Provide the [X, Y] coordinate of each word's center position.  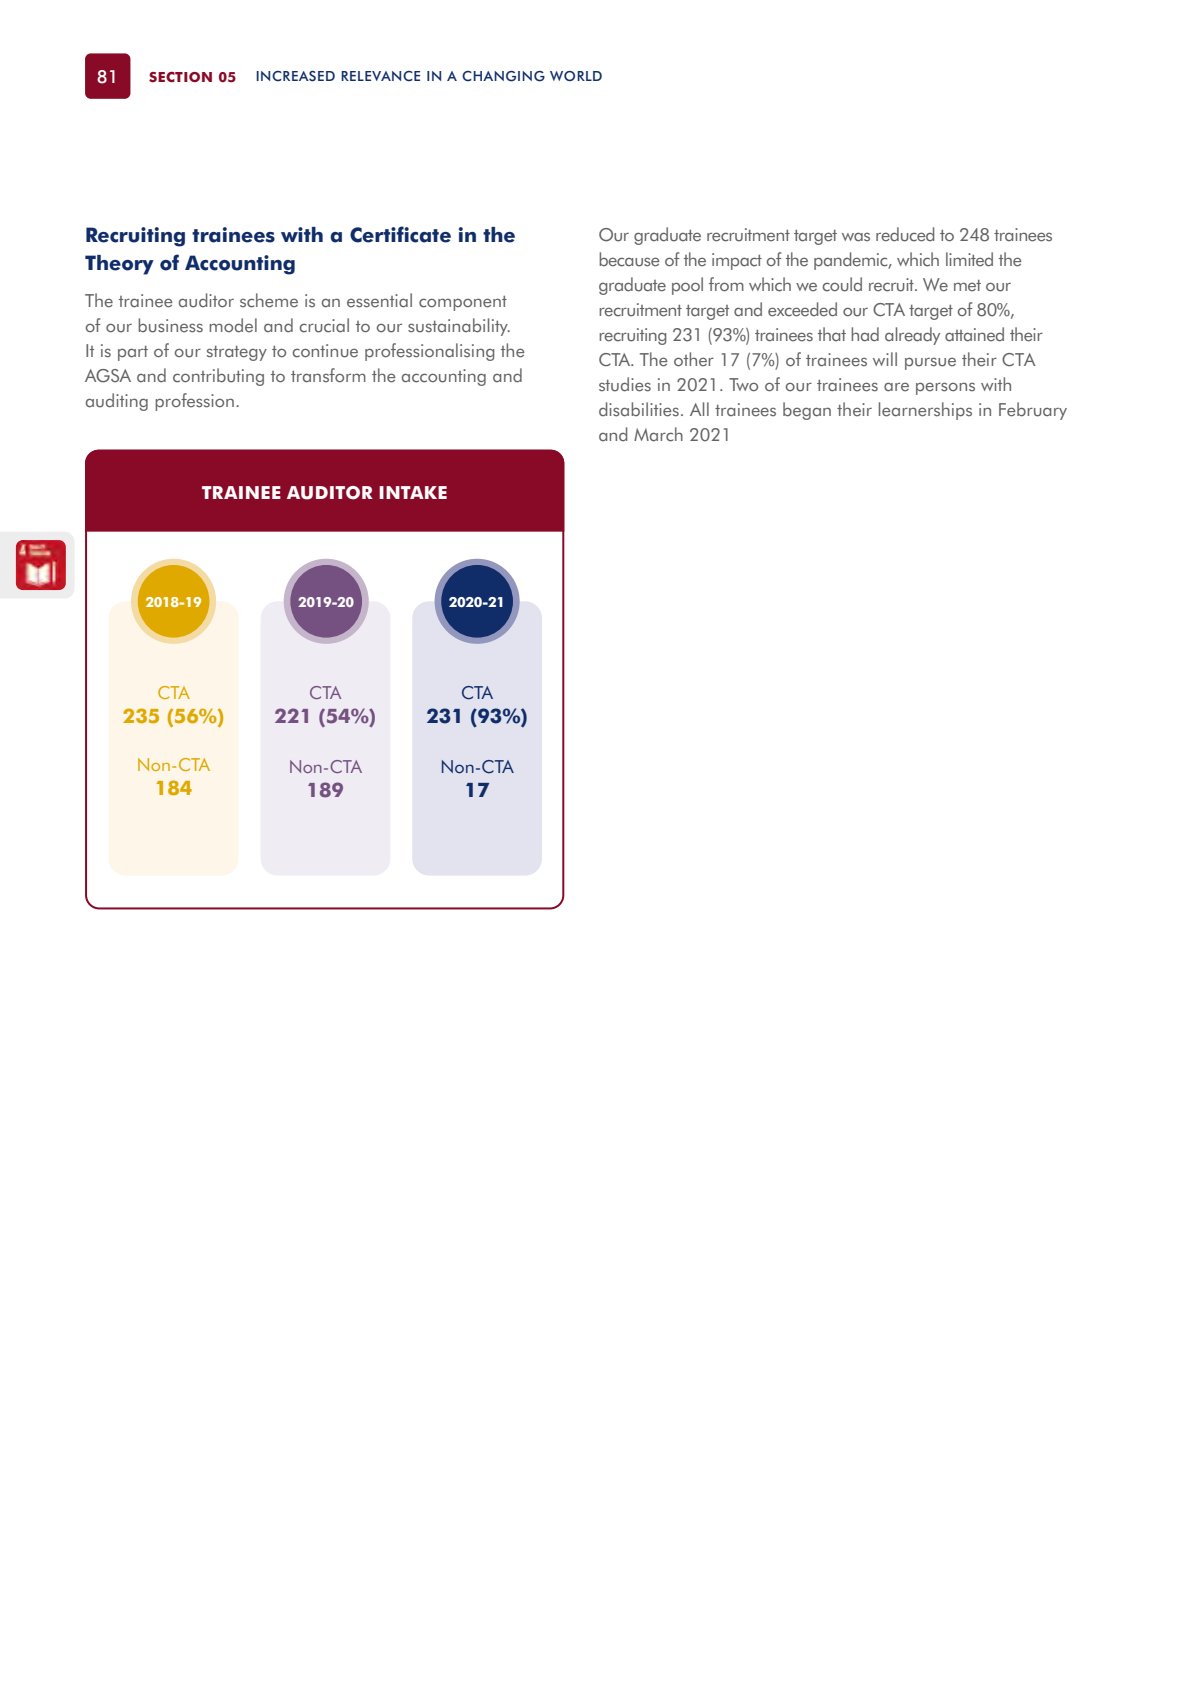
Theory [119, 265]
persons [945, 388]
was [856, 237]
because [629, 259]
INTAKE [413, 492]
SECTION [180, 77]
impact [737, 261]
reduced [905, 234]
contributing [218, 377]
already [912, 336]
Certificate [400, 234]
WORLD [576, 76]
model [233, 325]
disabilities [639, 409]
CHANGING [503, 76]
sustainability [459, 327]
